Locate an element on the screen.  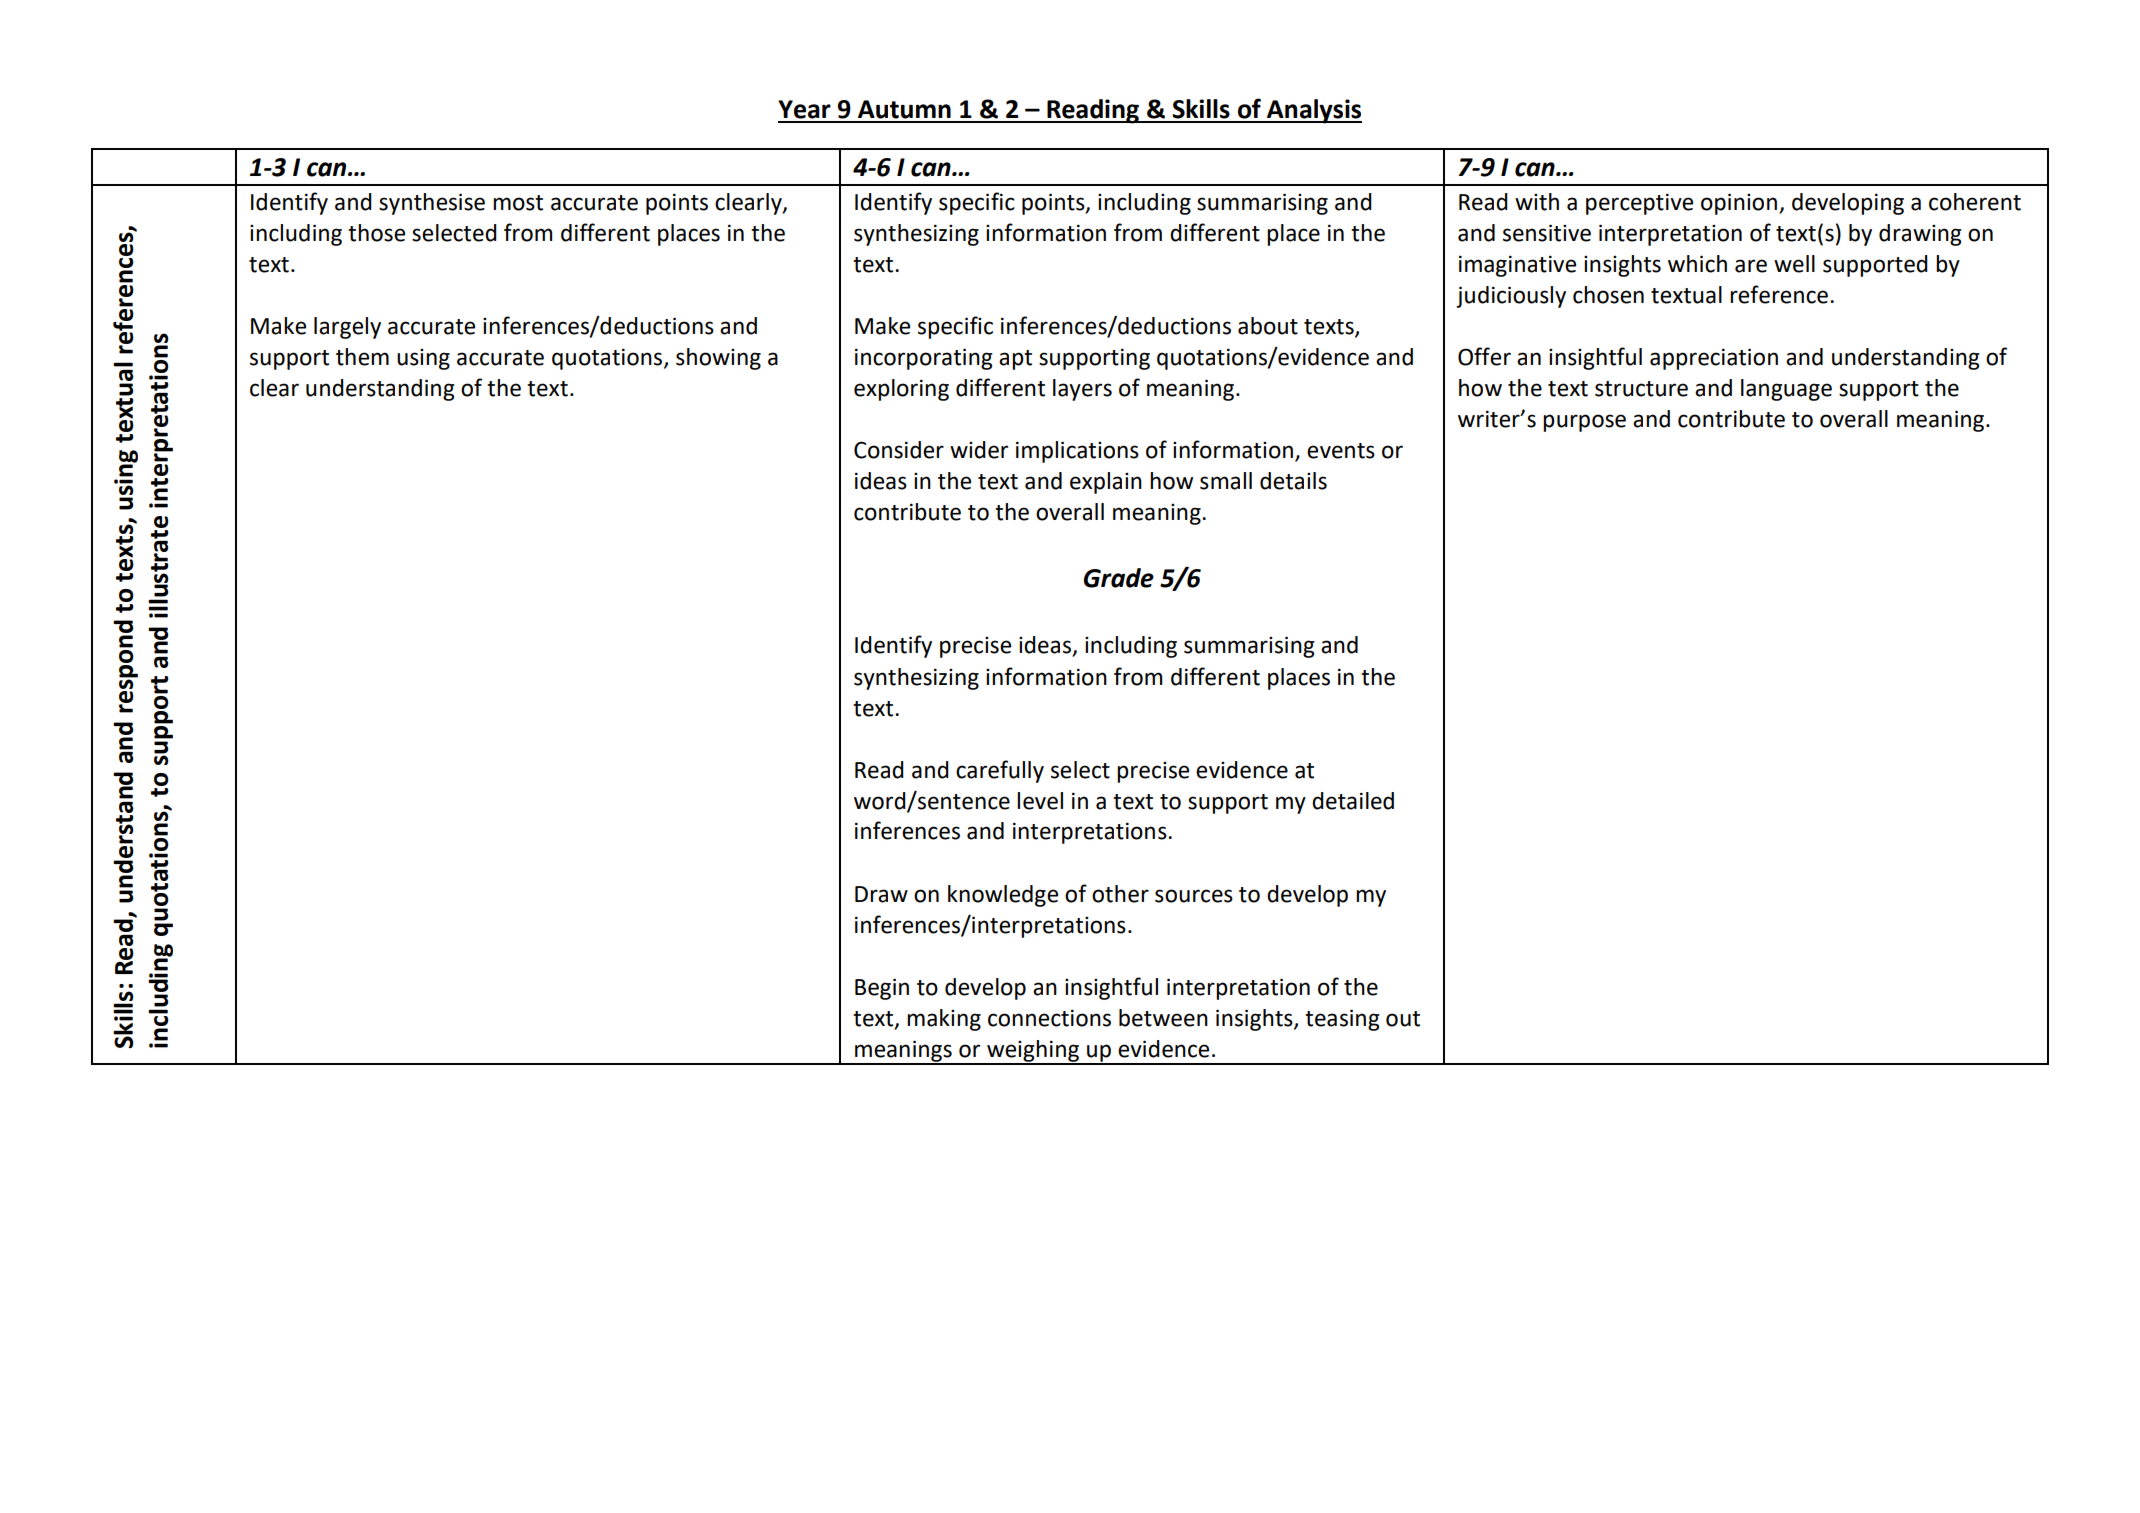
most is located at coordinates (518, 203).
